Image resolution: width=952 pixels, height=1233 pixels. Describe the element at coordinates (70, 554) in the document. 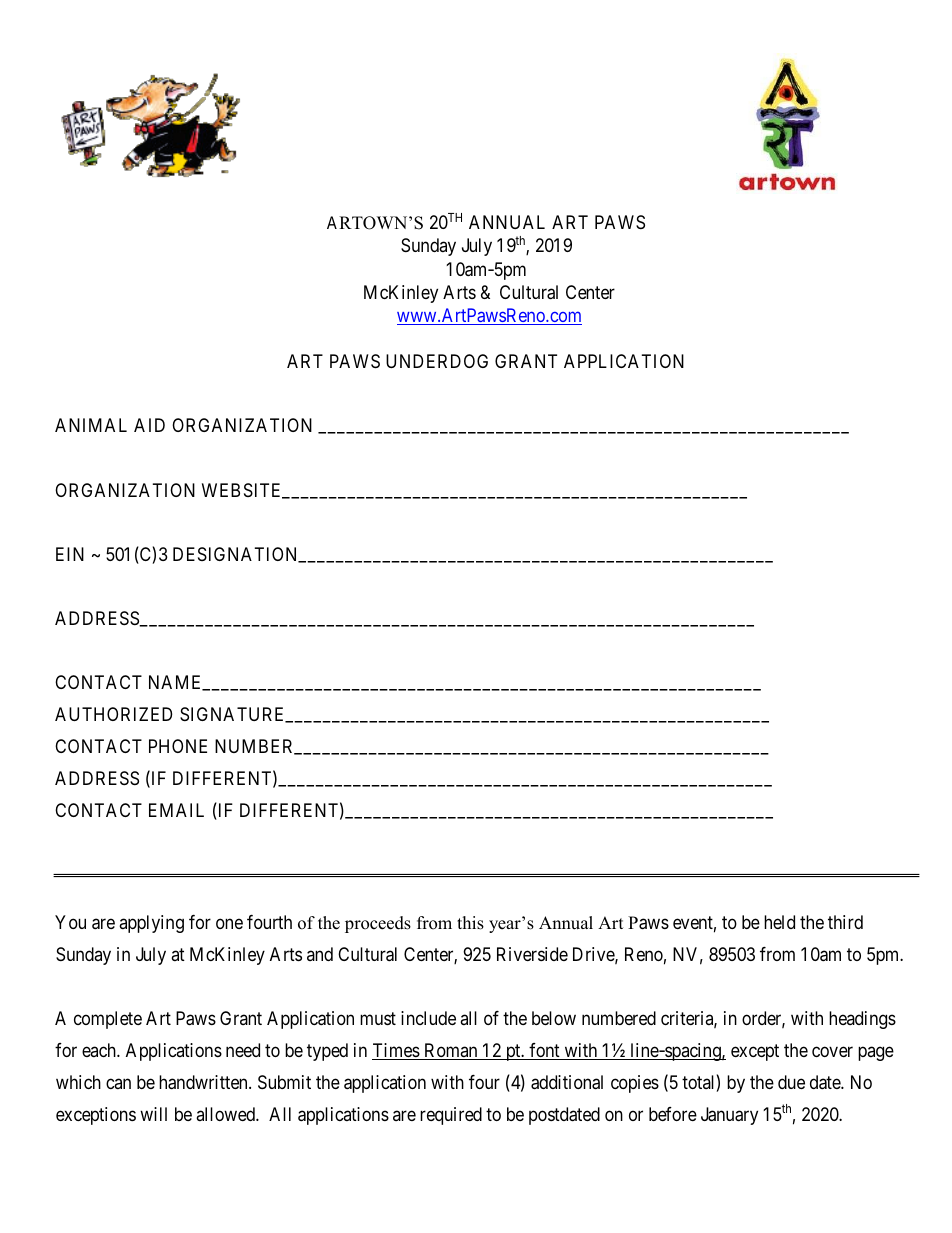

I see `EIN` at that location.
